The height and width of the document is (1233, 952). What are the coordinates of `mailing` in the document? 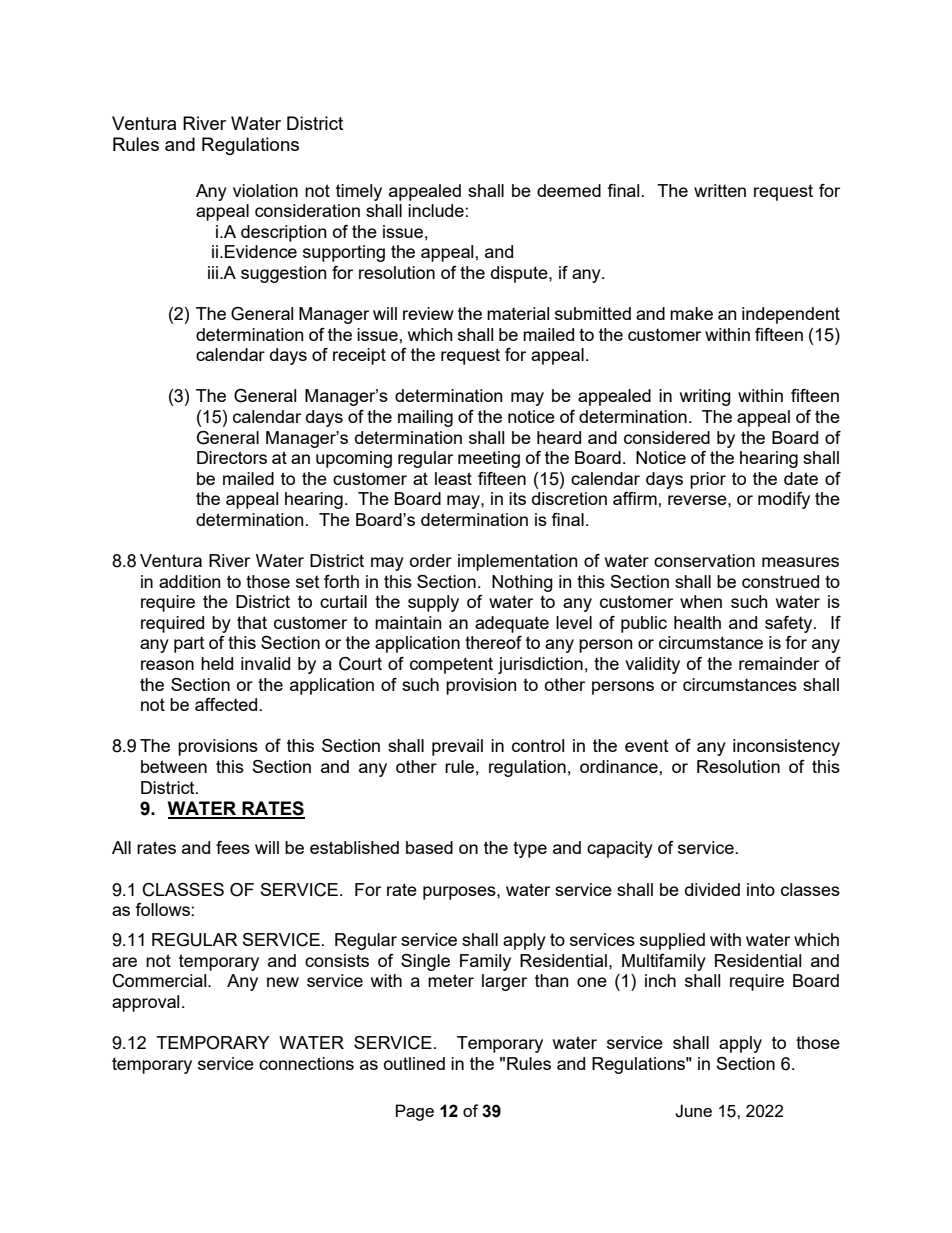 It's located at (425, 418).
